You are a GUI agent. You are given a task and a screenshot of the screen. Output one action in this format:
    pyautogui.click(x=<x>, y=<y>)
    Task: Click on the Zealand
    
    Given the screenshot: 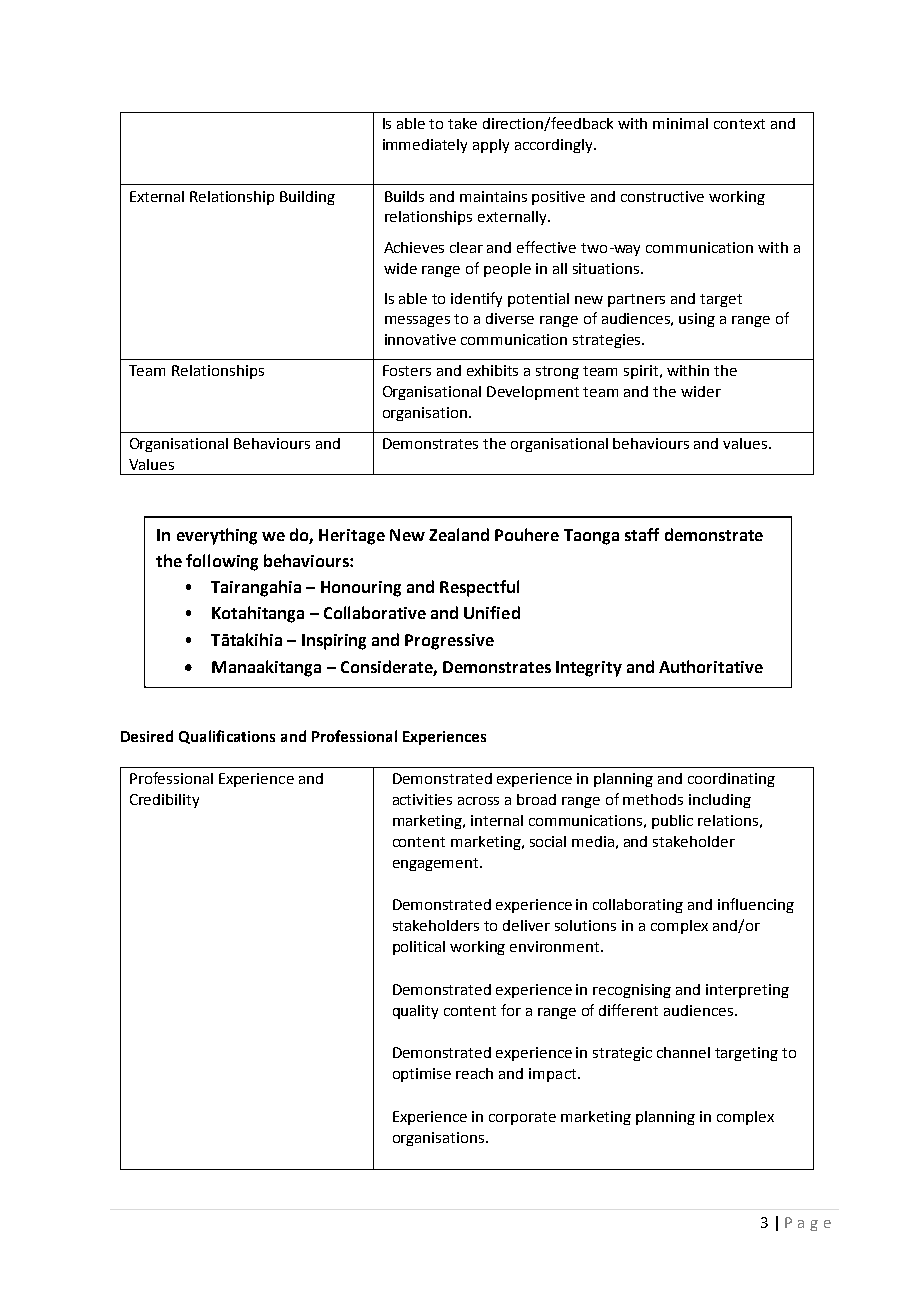 What is the action you would take?
    pyautogui.click(x=459, y=534)
